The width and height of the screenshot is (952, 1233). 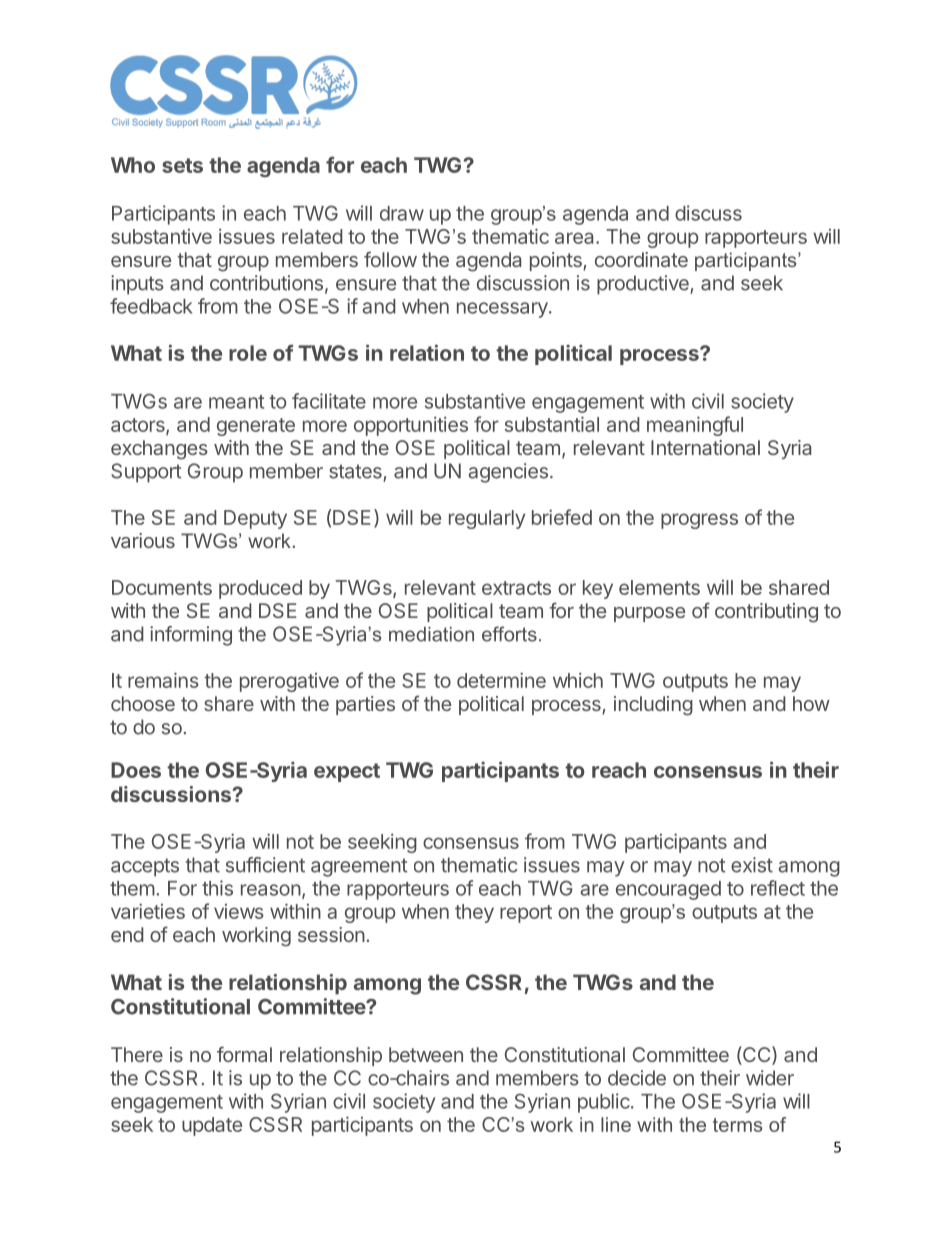 What do you see at coordinates (191, 636) in the screenshot?
I see `informing` at bounding box center [191, 636].
